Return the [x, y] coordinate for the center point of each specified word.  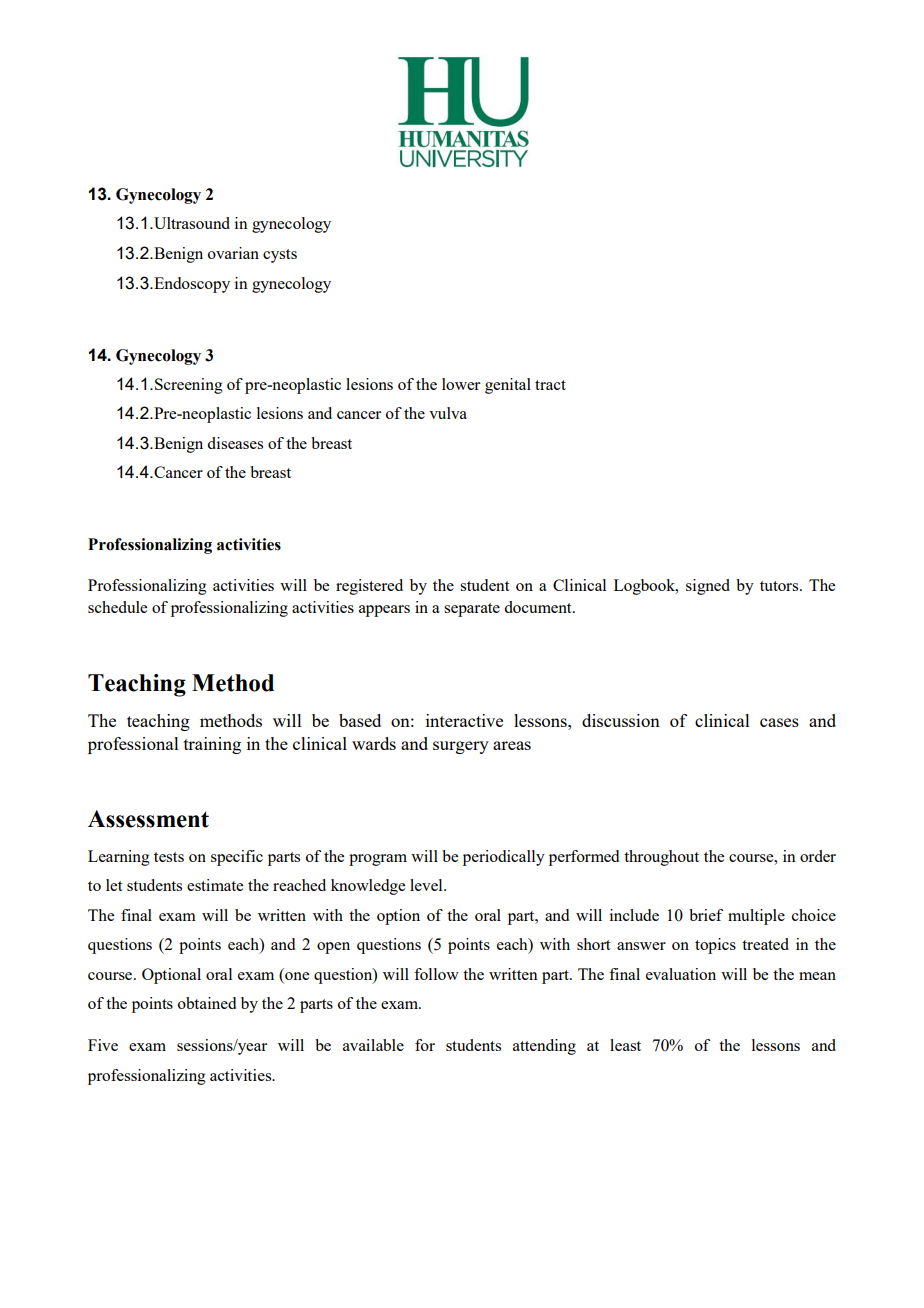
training [212, 745]
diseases [235, 443]
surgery [461, 747]
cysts [280, 256]
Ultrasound [192, 223]
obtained [207, 1003]
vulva [448, 413]
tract [550, 385]
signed [708, 587]
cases [779, 722]
